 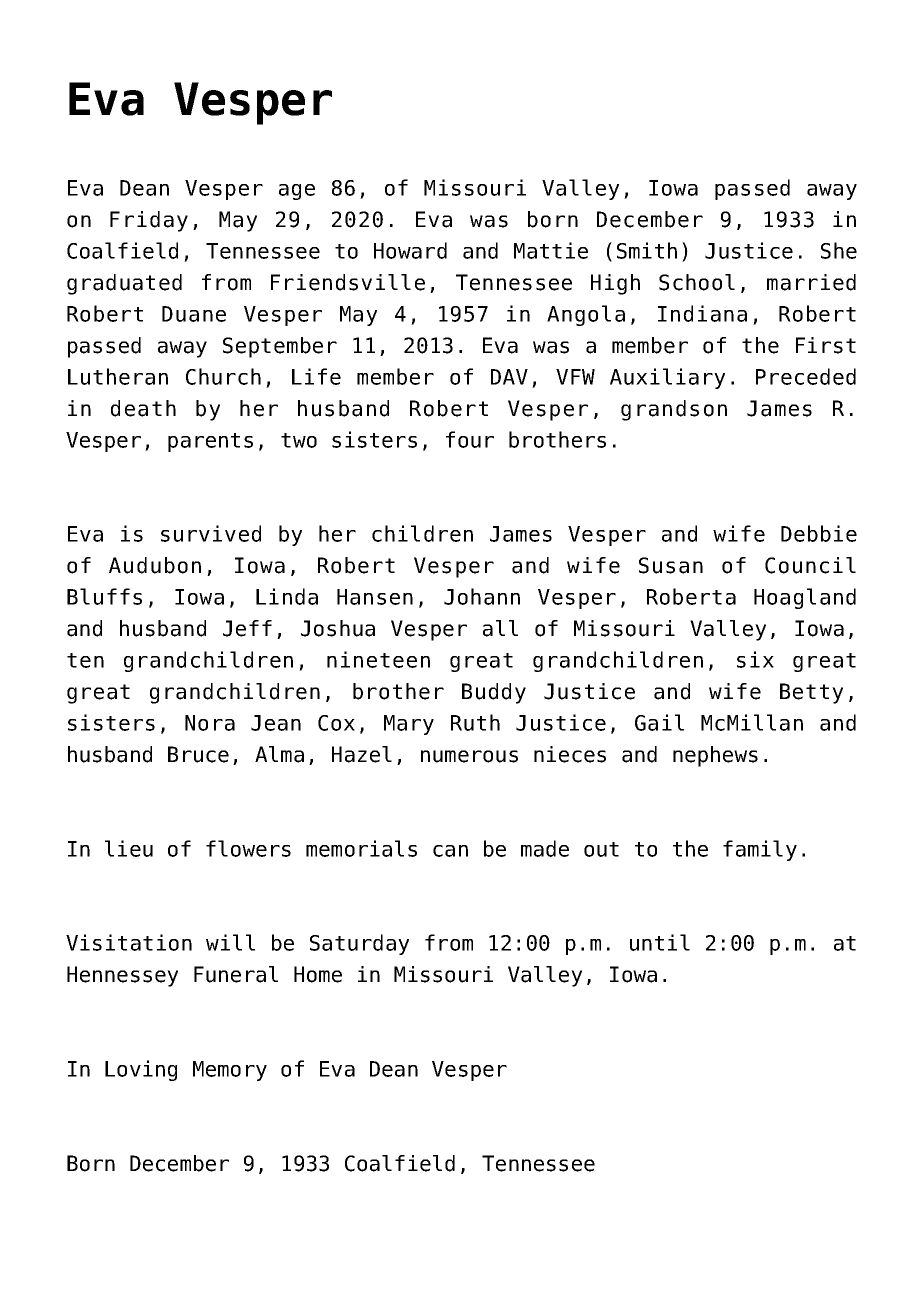 I want to click on DAV, so click(x=509, y=377).
